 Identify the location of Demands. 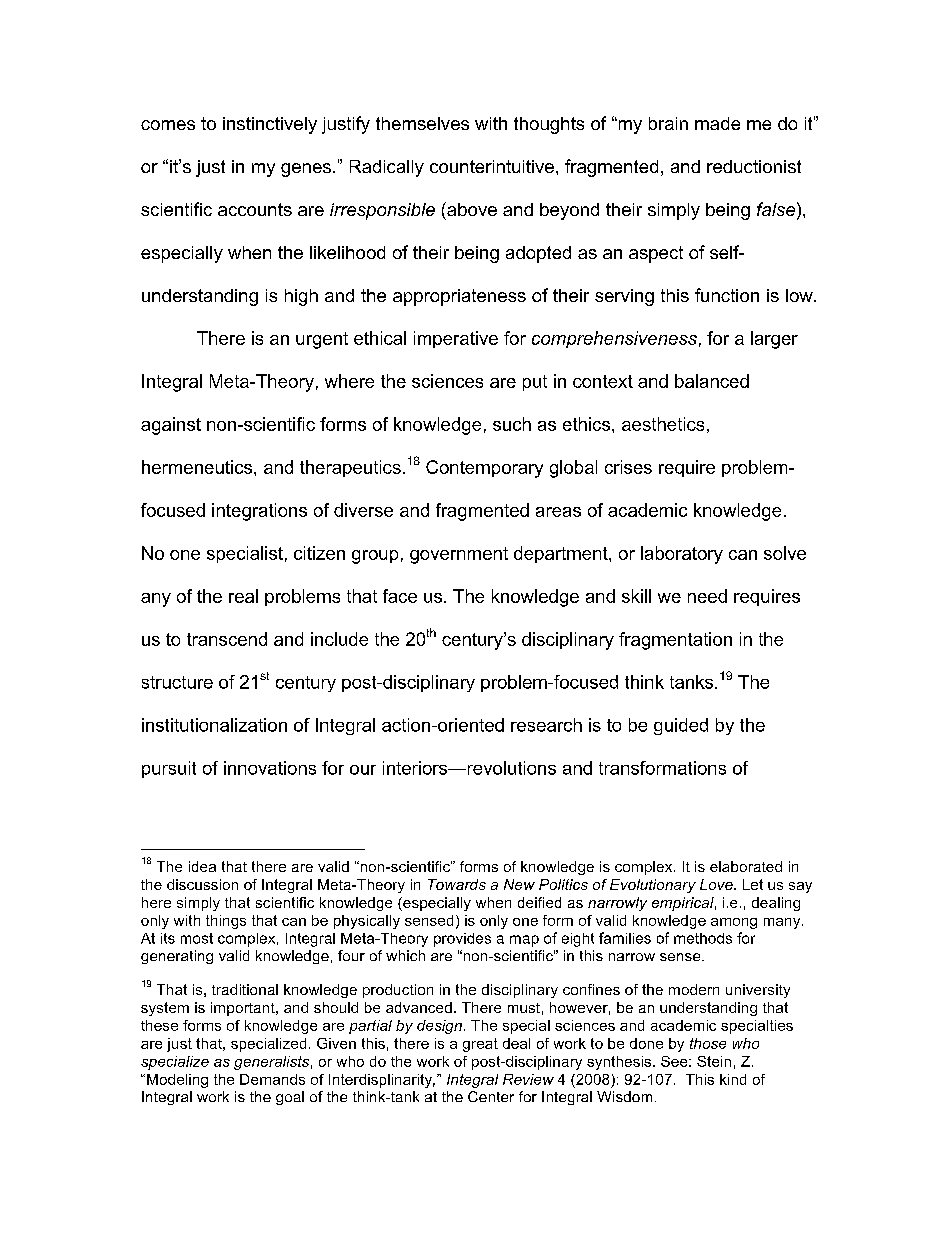
(272, 1079).
